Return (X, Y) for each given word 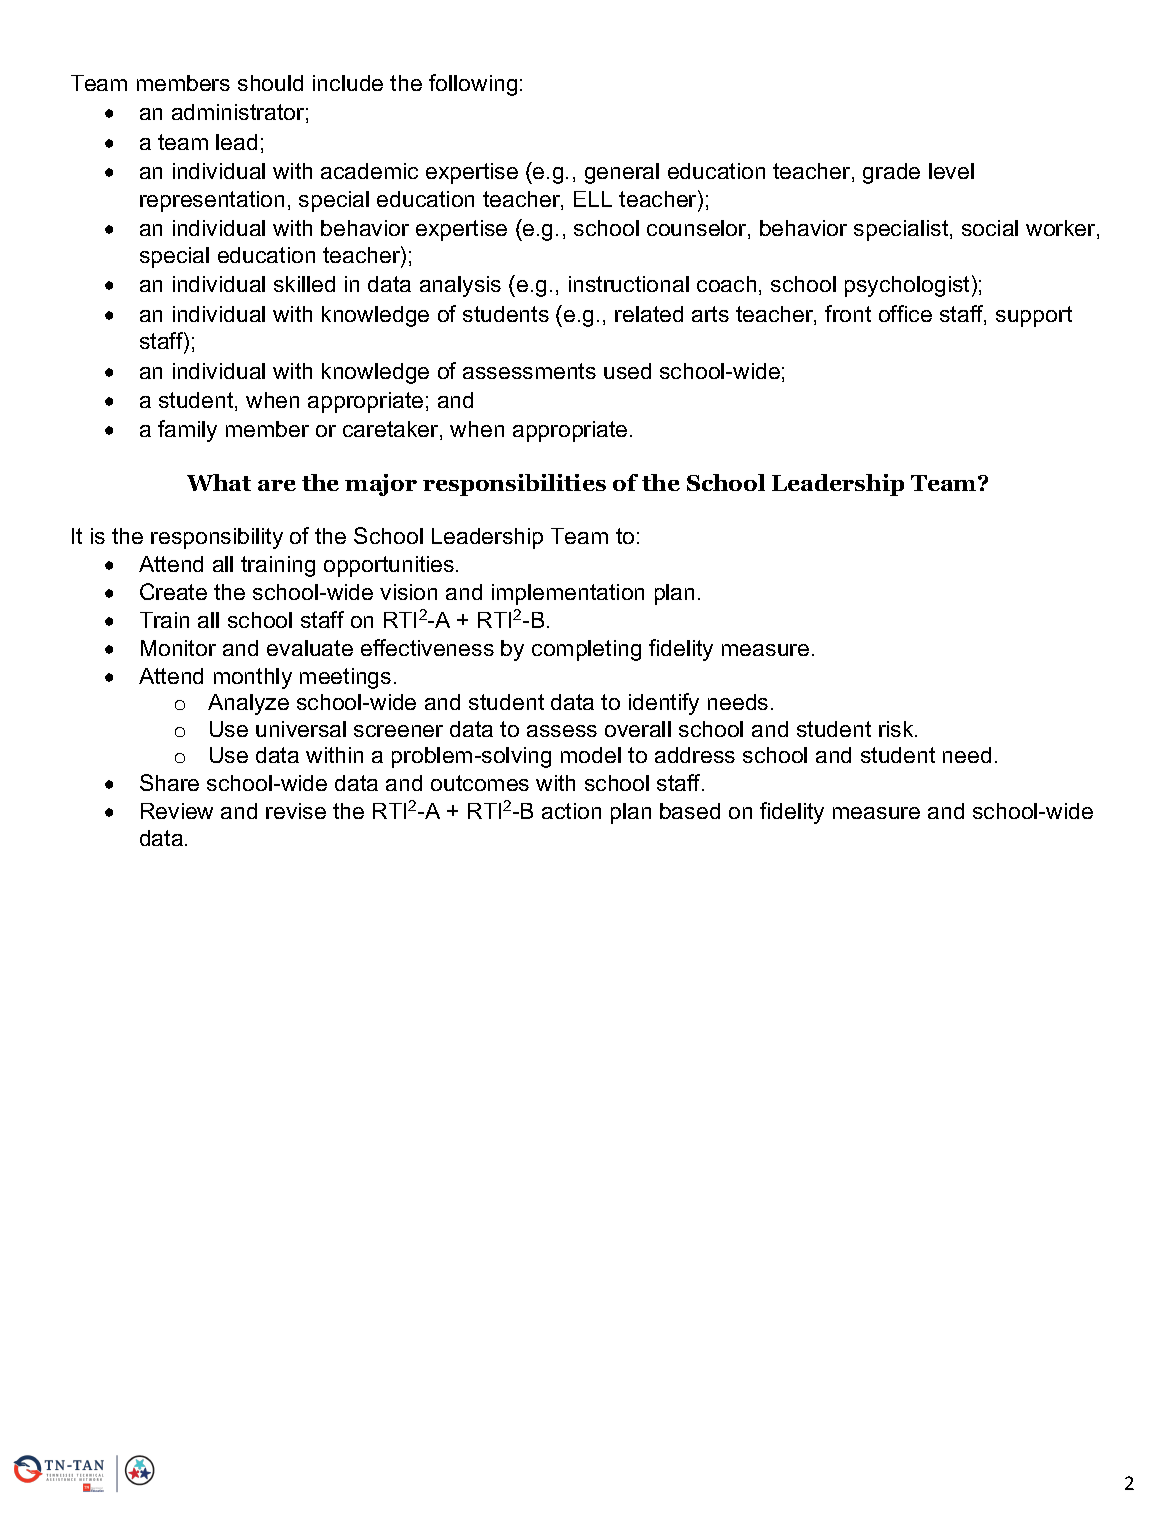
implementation (568, 594)
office (905, 313)
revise (296, 811)
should (270, 83)
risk (897, 729)
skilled (304, 284)
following (473, 85)
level (951, 171)
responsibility (217, 538)
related (649, 314)
